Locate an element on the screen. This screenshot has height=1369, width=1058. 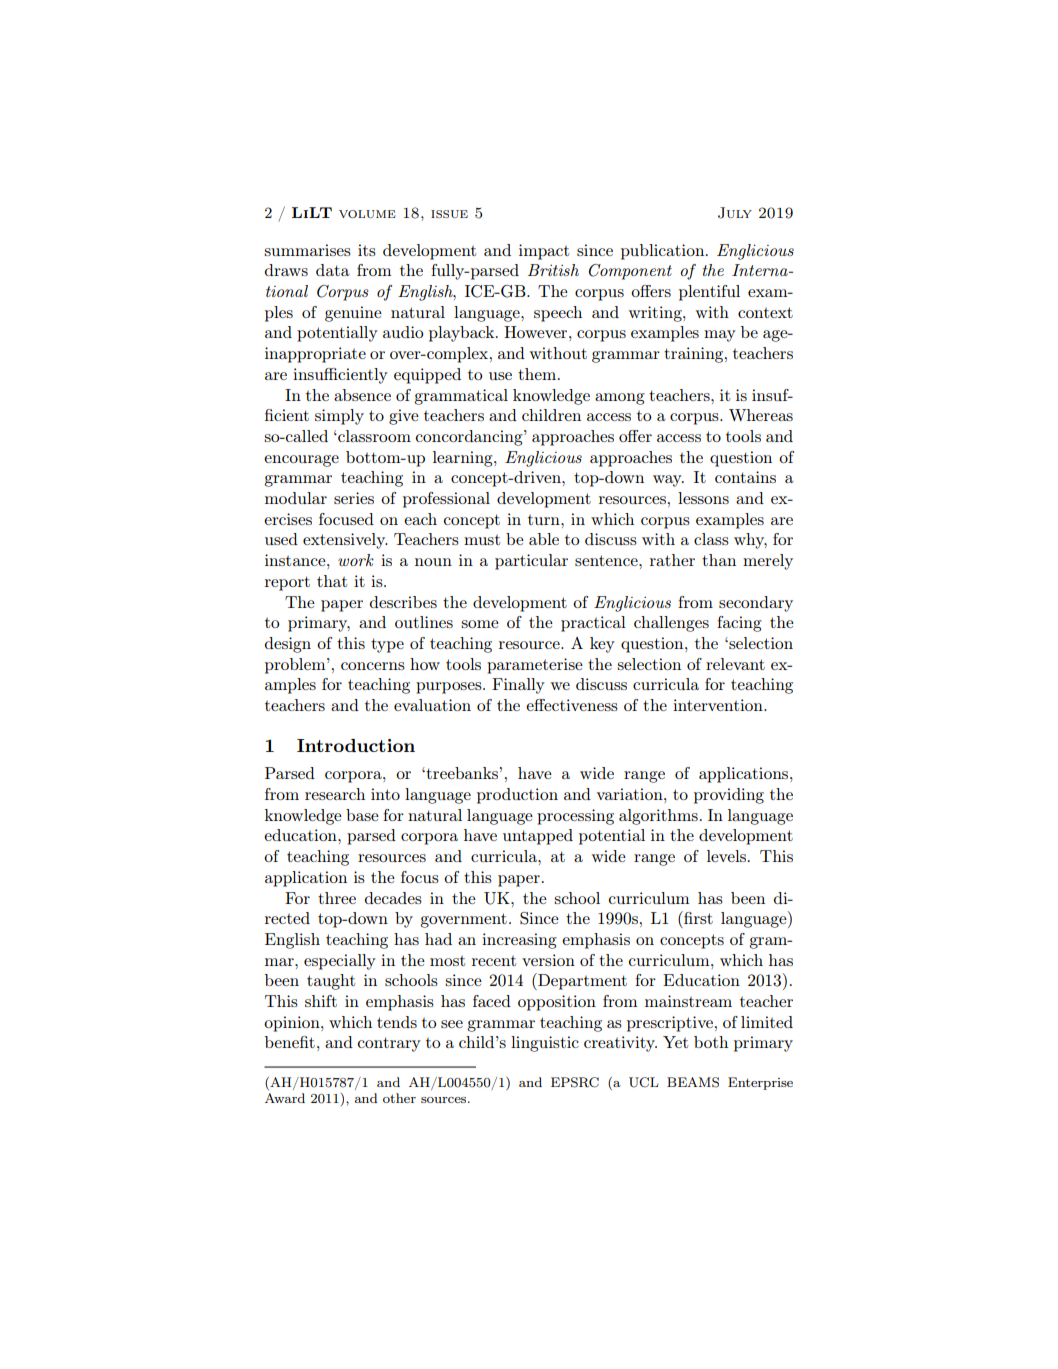
concerns is located at coordinates (373, 666).
